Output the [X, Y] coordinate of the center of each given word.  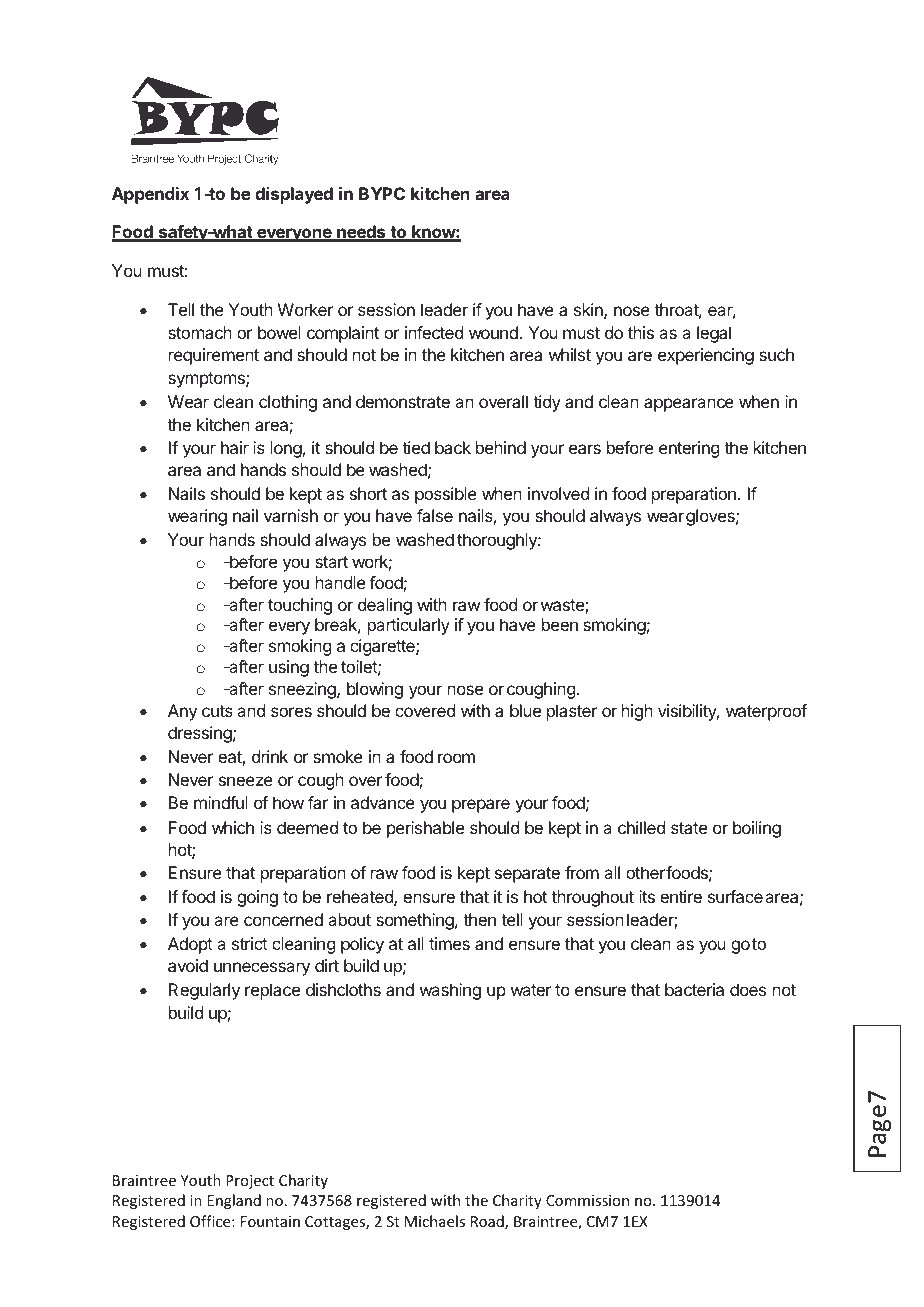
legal [714, 334]
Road [488, 1222]
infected [434, 332]
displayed [294, 195]
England [234, 1201]
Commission [587, 1200]
